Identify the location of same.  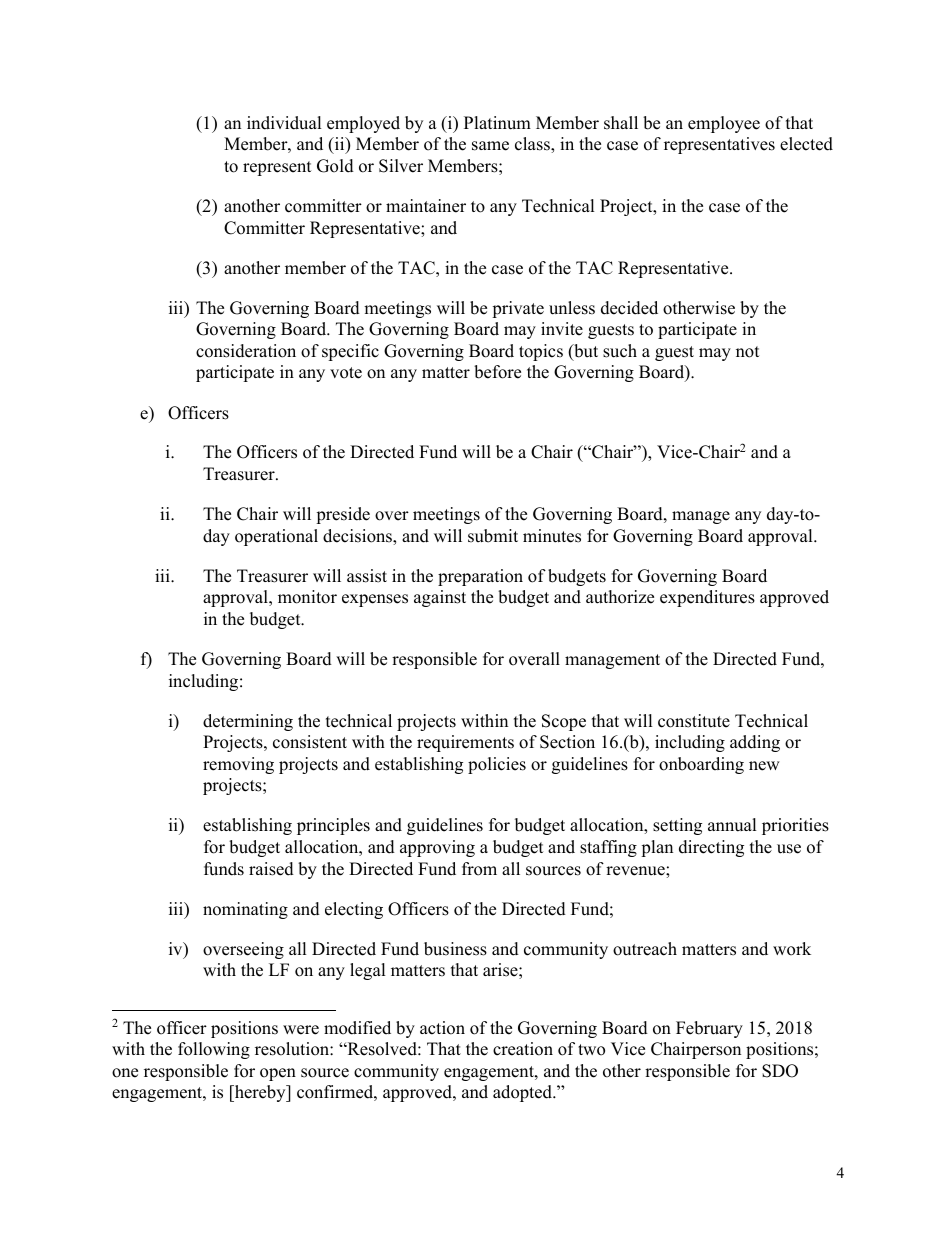
(490, 146).
